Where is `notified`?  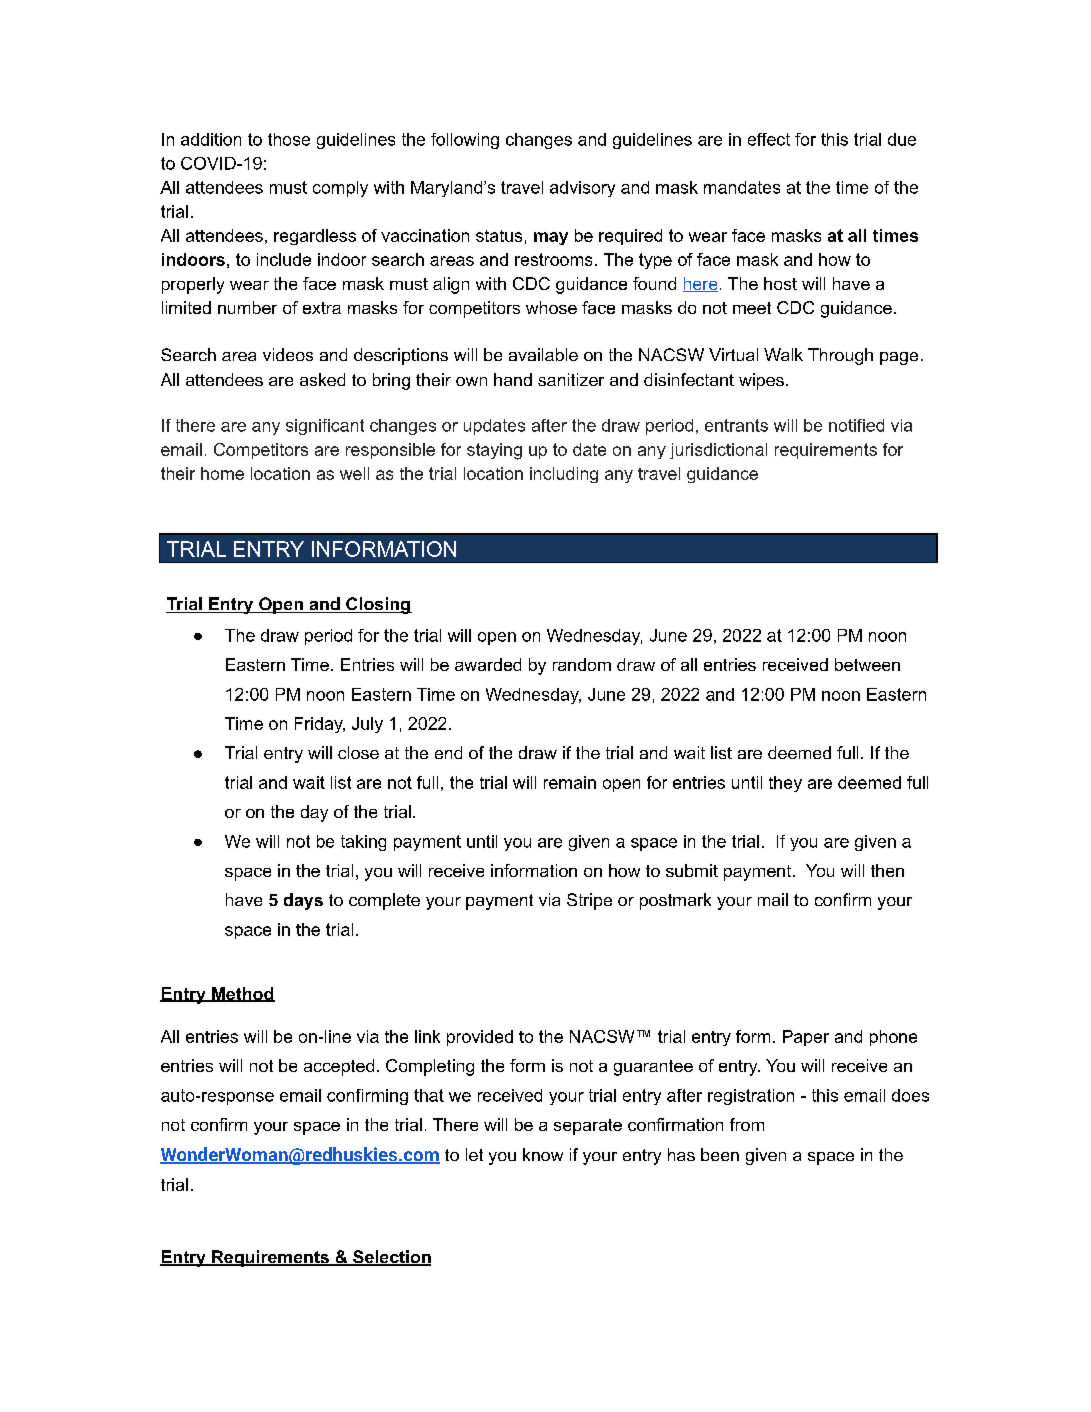 notified is located at coordinates (856, 425).
